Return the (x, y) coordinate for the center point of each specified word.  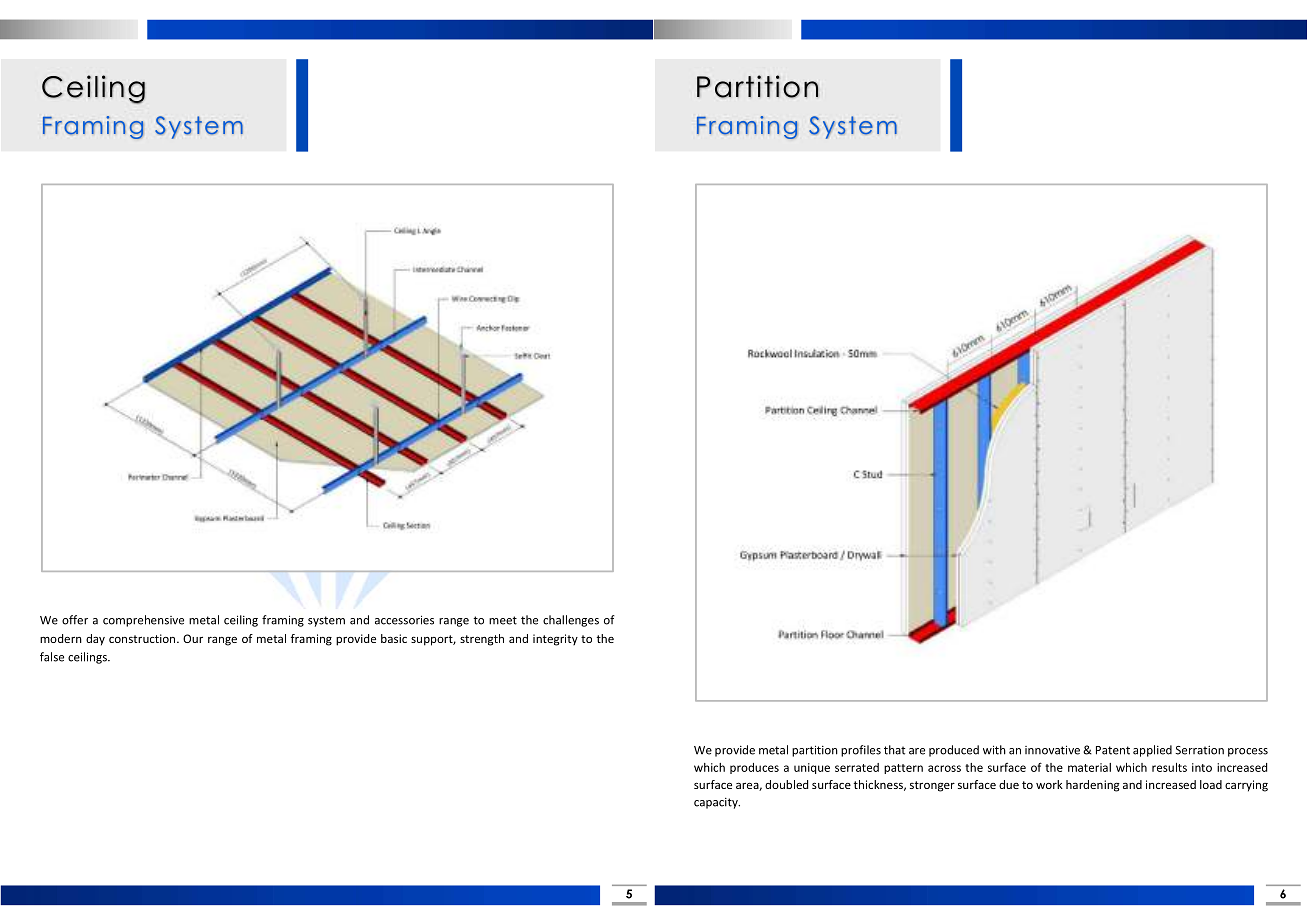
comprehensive (143, 621)
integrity (555, 640)
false (52, 657)
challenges (571, 621)
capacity (717, 803)
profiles (861, 751)
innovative (1052, 750)
